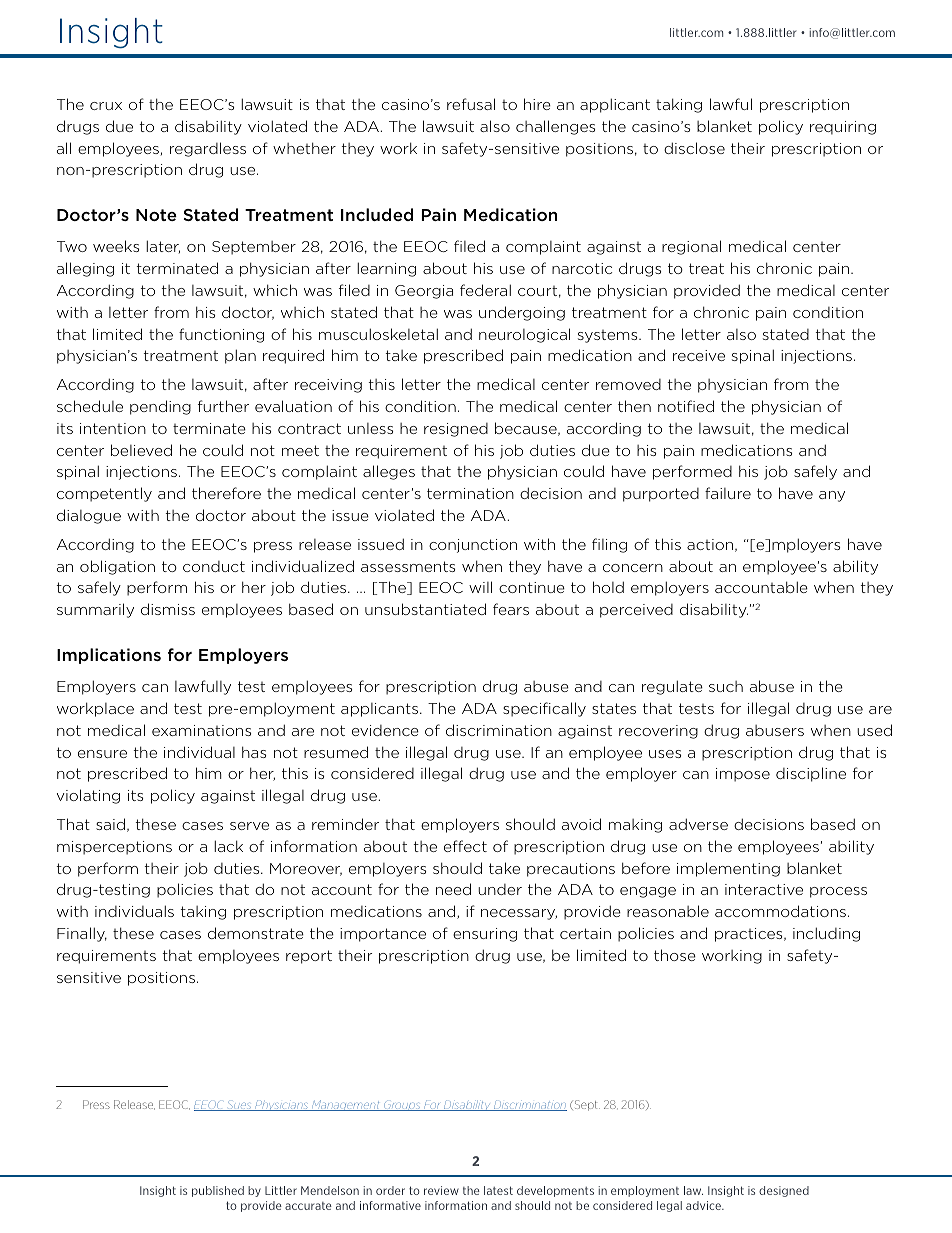 This screenshot has height=1233, width=952. Describe the element at coordinates (843, 128) in the screenshot. I see `requiring` at that location.
